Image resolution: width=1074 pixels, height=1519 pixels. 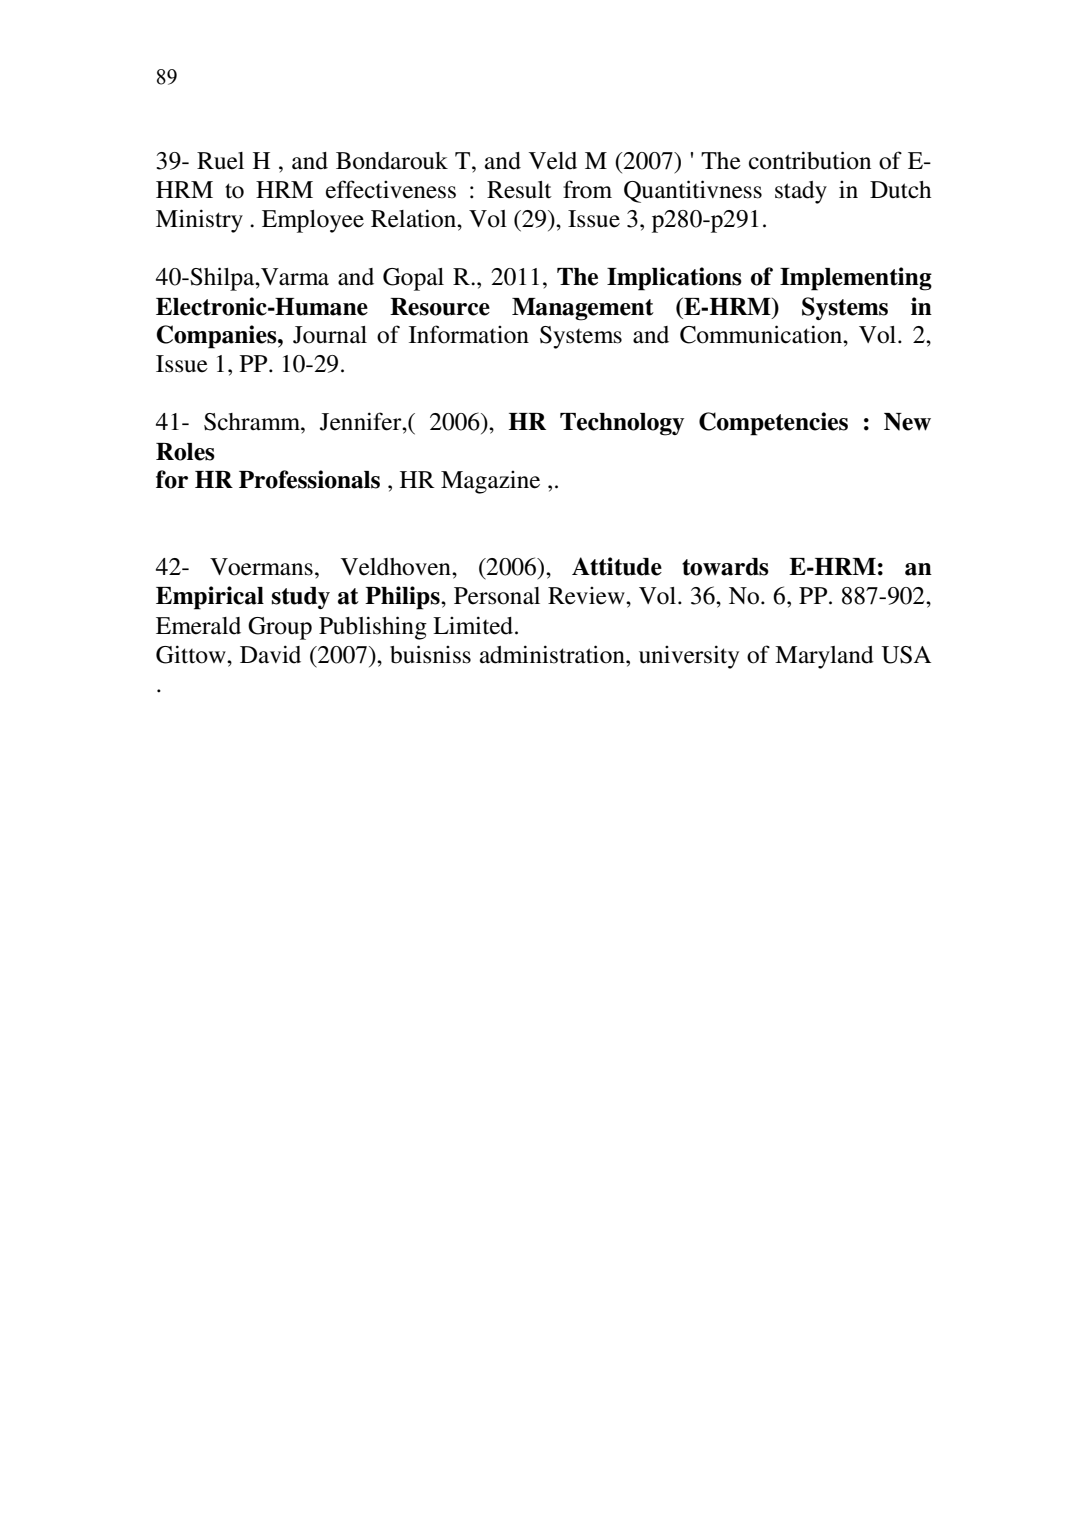 I want to click on effectiveness, so click(x=391, y=189).
